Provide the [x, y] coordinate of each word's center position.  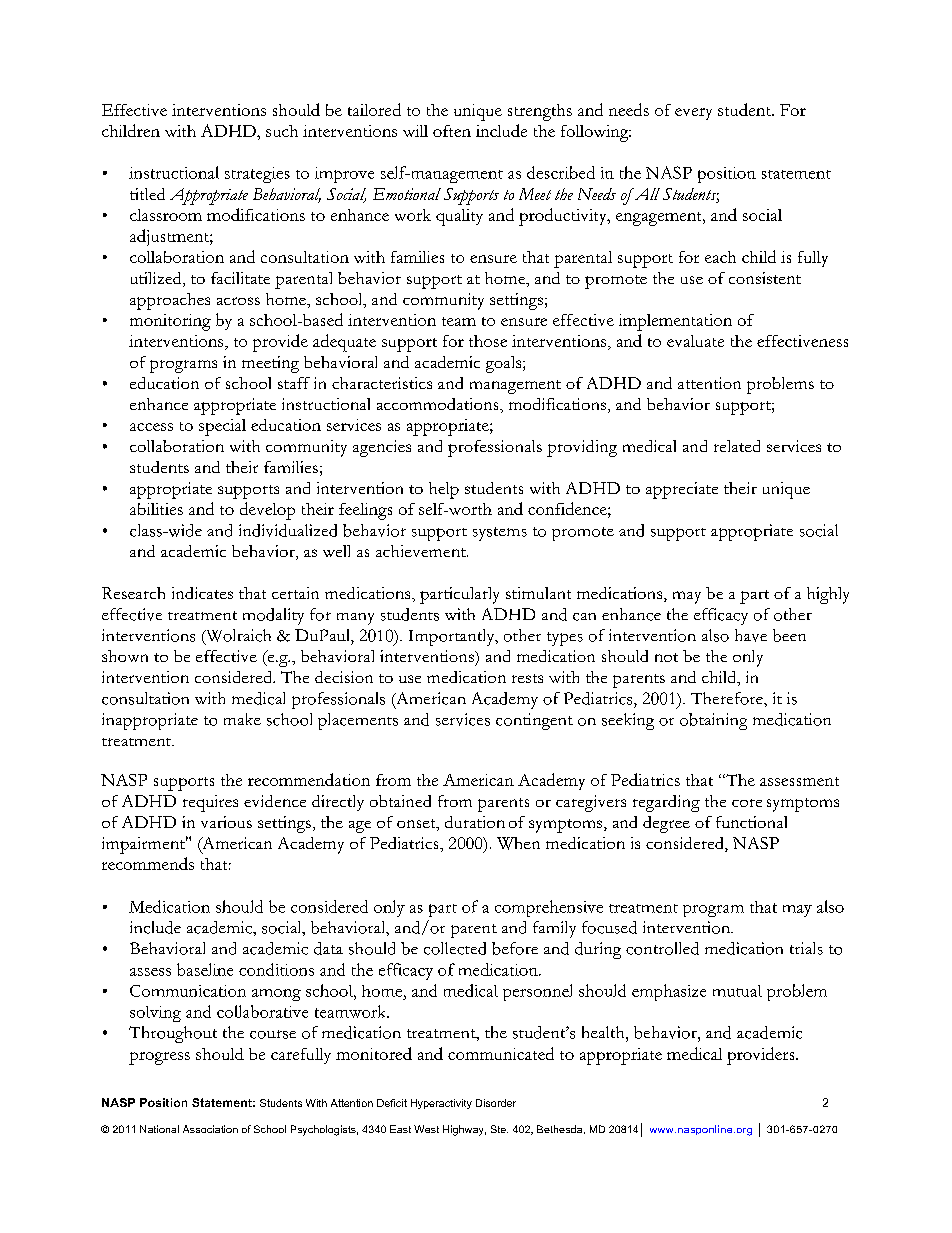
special [222, 427]
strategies [257, 175]
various [226, 822]
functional [751, 822]
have [751, 635]
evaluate [695, 341]
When [518, 843]
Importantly [453, 637]
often [452, 131]
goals [505, 364]
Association [210, 1129]
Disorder [496, 1103]
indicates [202, 593]
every [693, 114]
